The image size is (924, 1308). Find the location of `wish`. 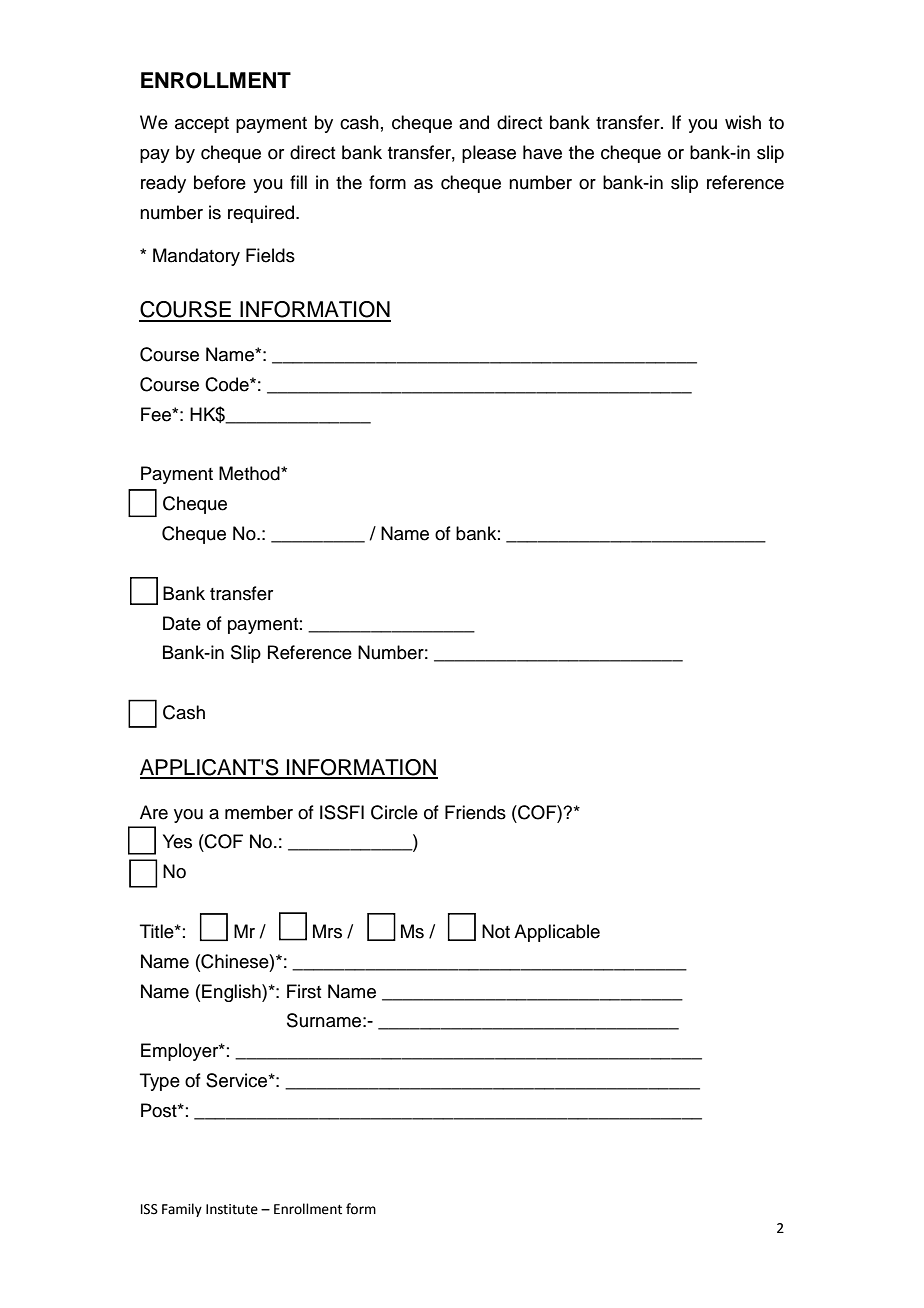

wish is located at coordinates (743, 122).
